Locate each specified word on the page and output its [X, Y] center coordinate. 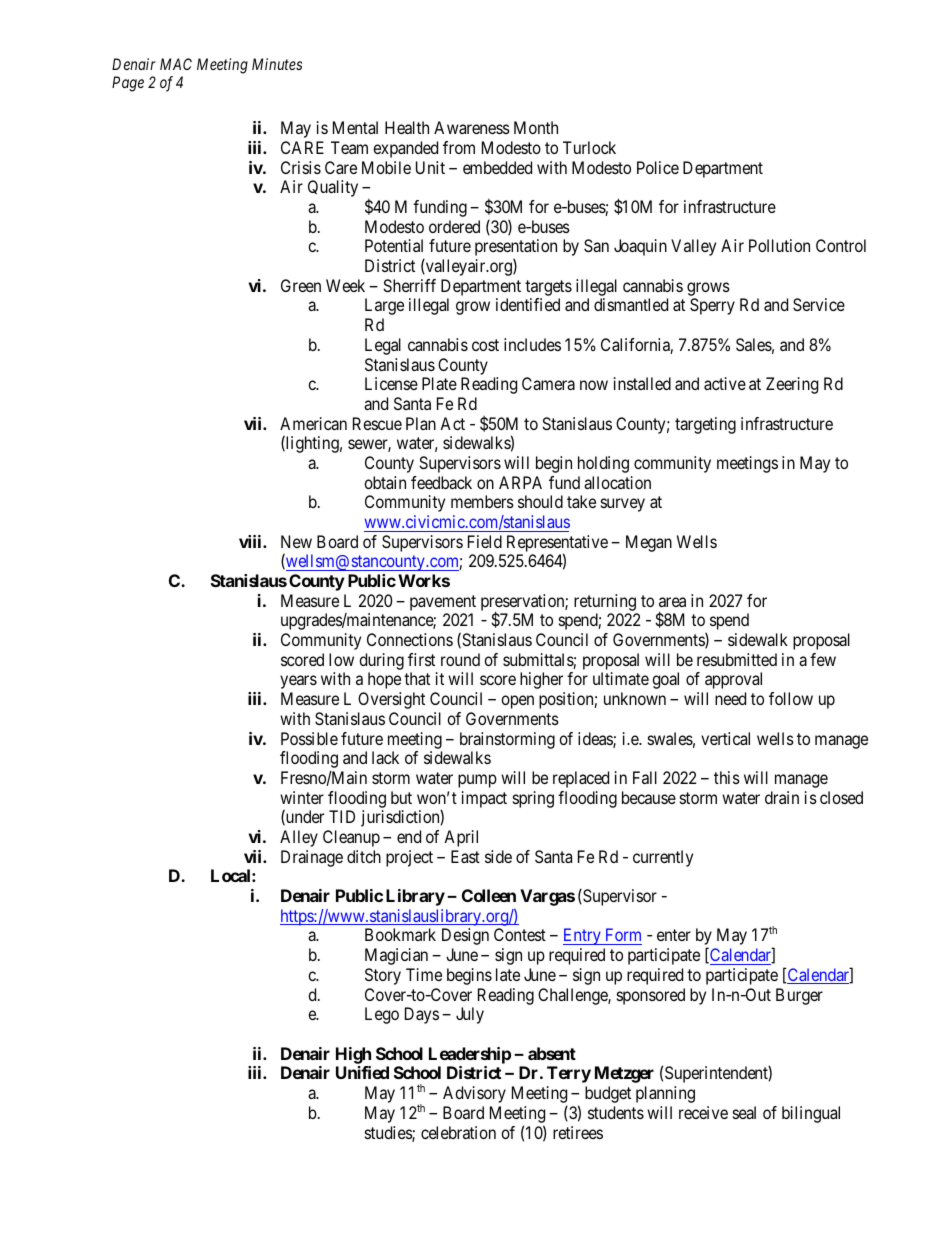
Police [658, 167]
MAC [176, 64]
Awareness [472, 127]
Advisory [474, 1094]
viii [251, 541]
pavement [443, 604]
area [672, 602]
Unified [362, 1072]
